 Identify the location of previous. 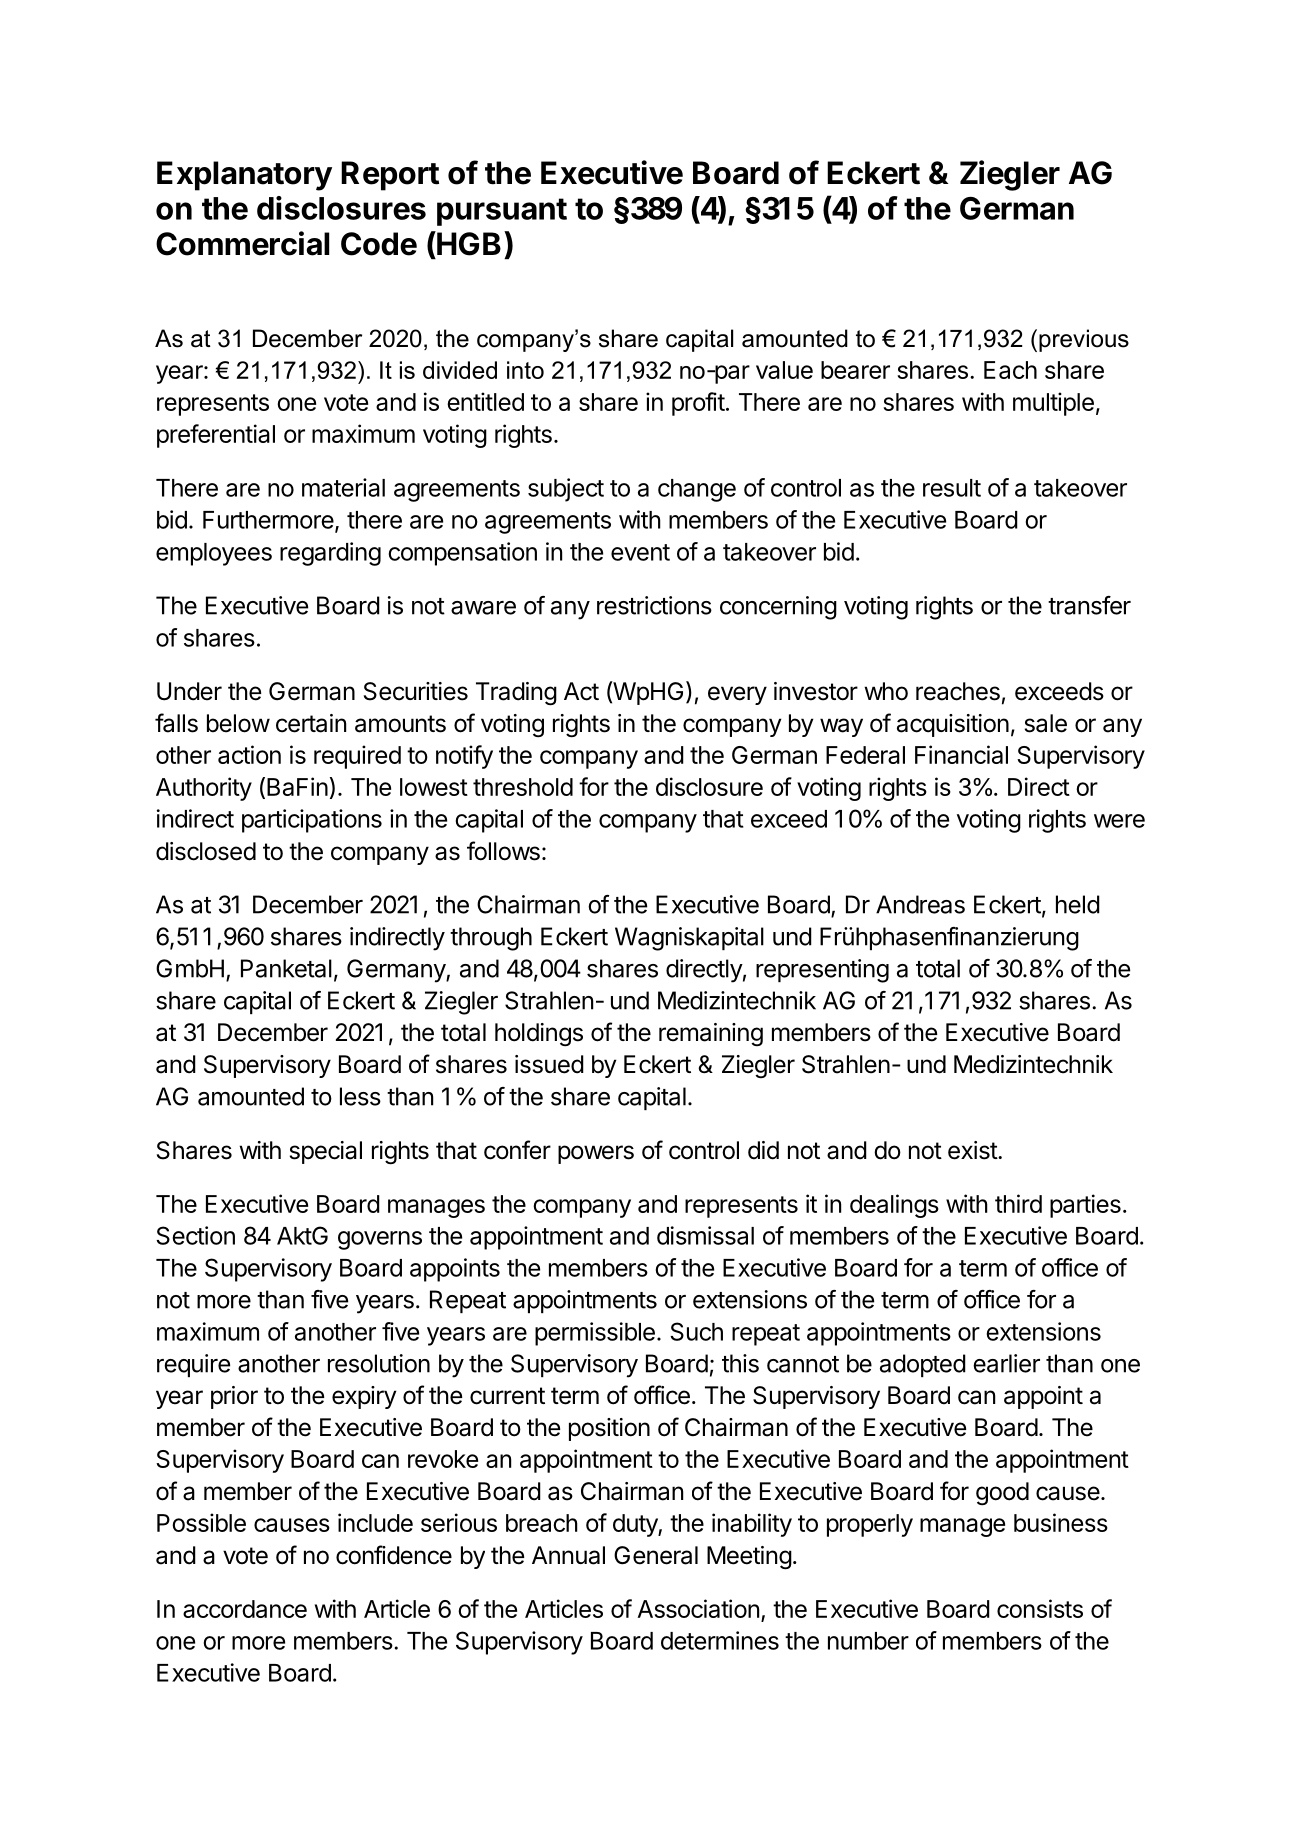
(1084, 340).
